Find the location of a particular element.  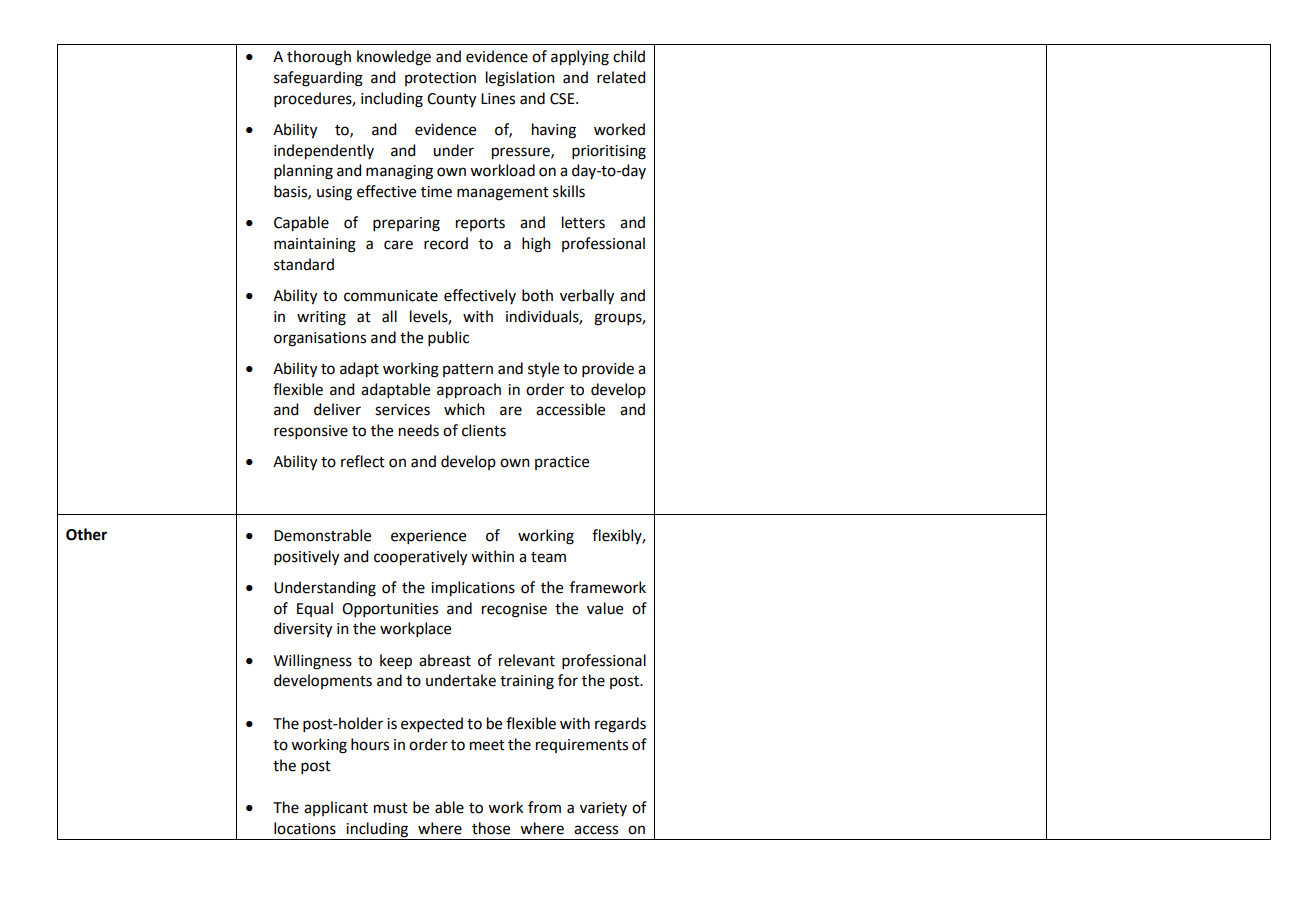

applicant is located at coordinates (336, 808).
